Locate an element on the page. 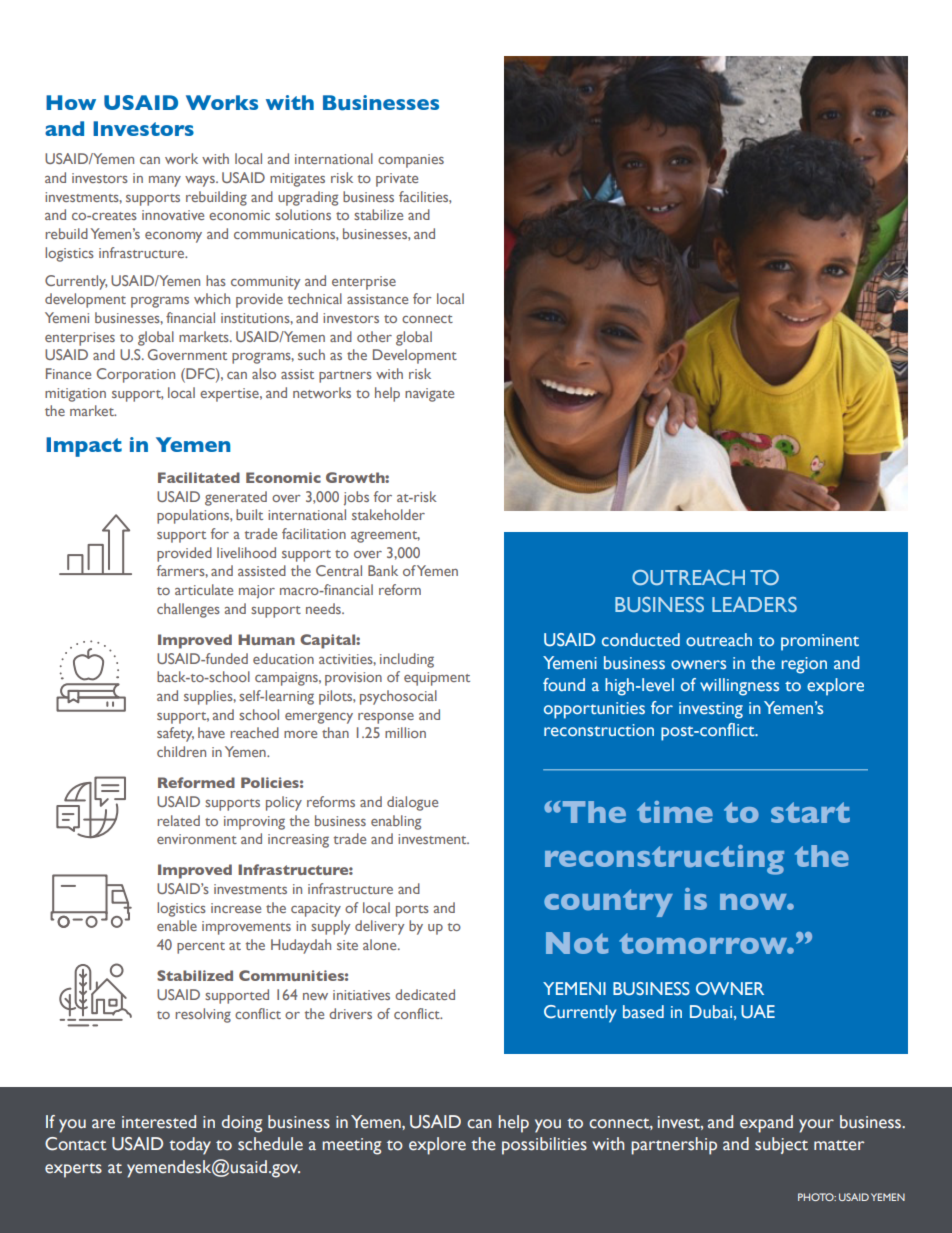 Image resolution: width=952 pixels, height=1233 pixels. start is located at coordinates (810, 812).
